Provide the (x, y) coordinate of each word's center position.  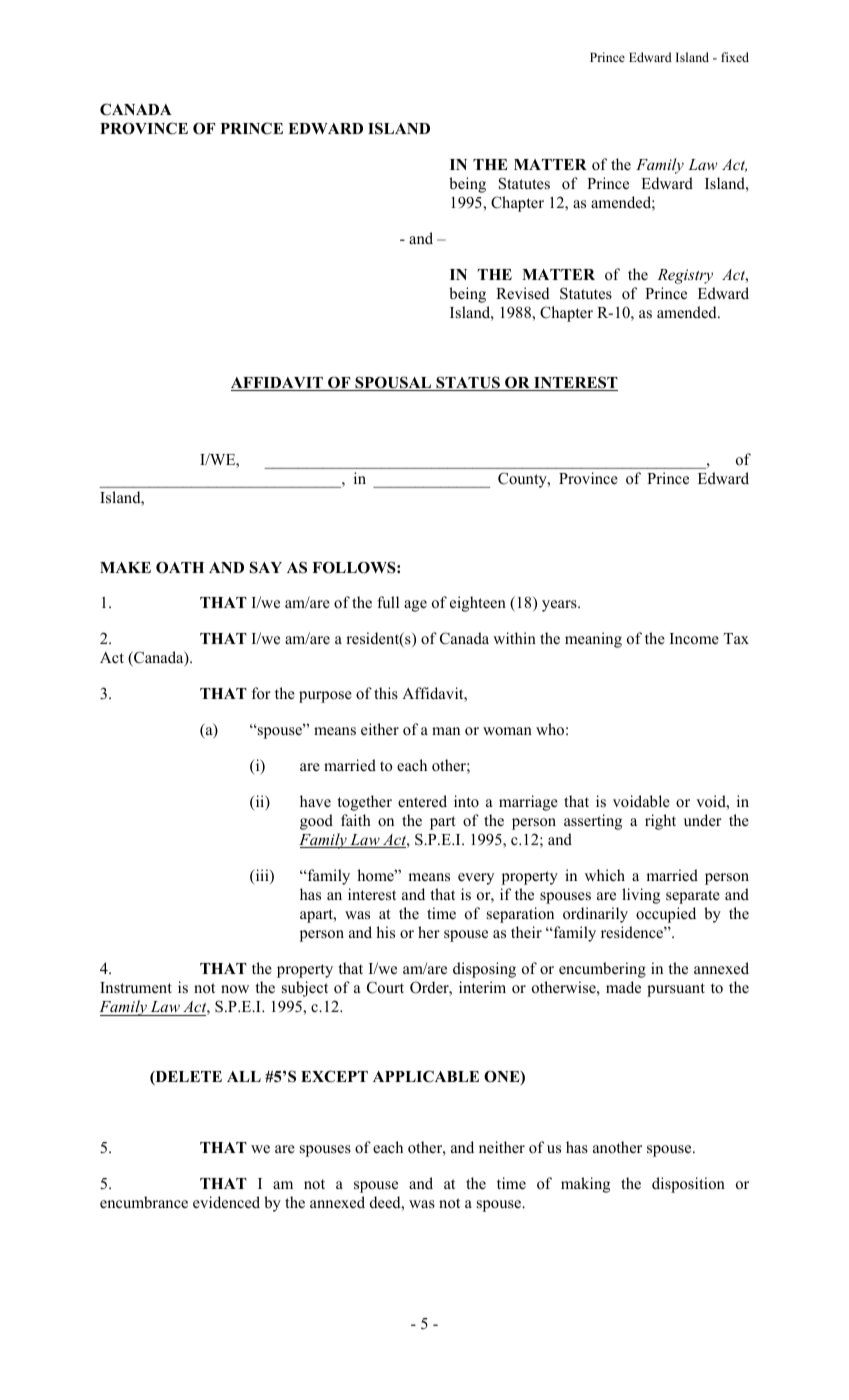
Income (694, 639)
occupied (666, 915)
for (261, 693)
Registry (685, 276)
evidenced (226, 1202)
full (388, 602)
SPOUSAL (393, 383)
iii (262, 876)
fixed (735, 57)
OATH (180, 568)
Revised (523, 293)
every (476, 879)
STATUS (468, 383)
